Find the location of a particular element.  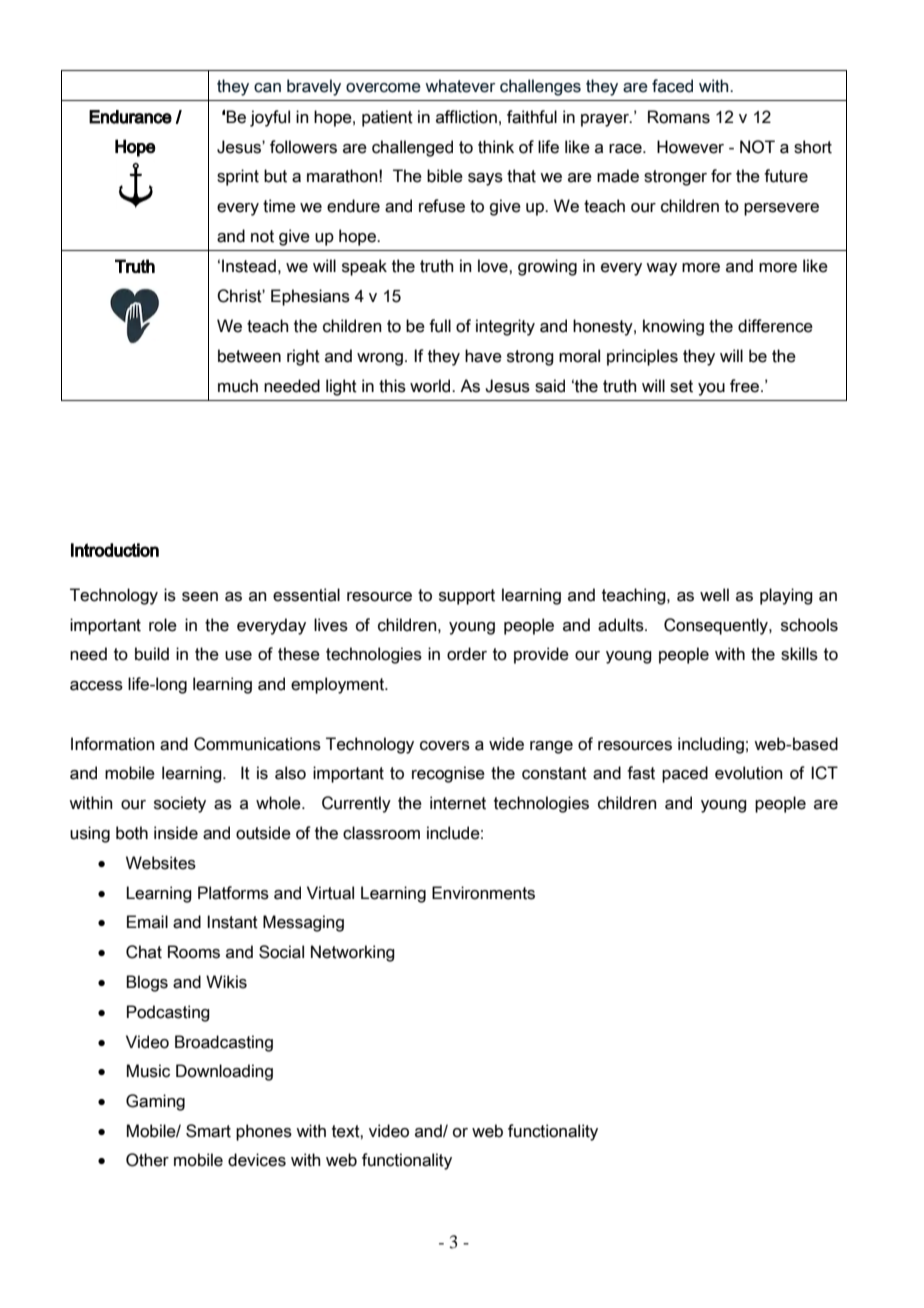

Endurance is located at coordinates (130, 117).
